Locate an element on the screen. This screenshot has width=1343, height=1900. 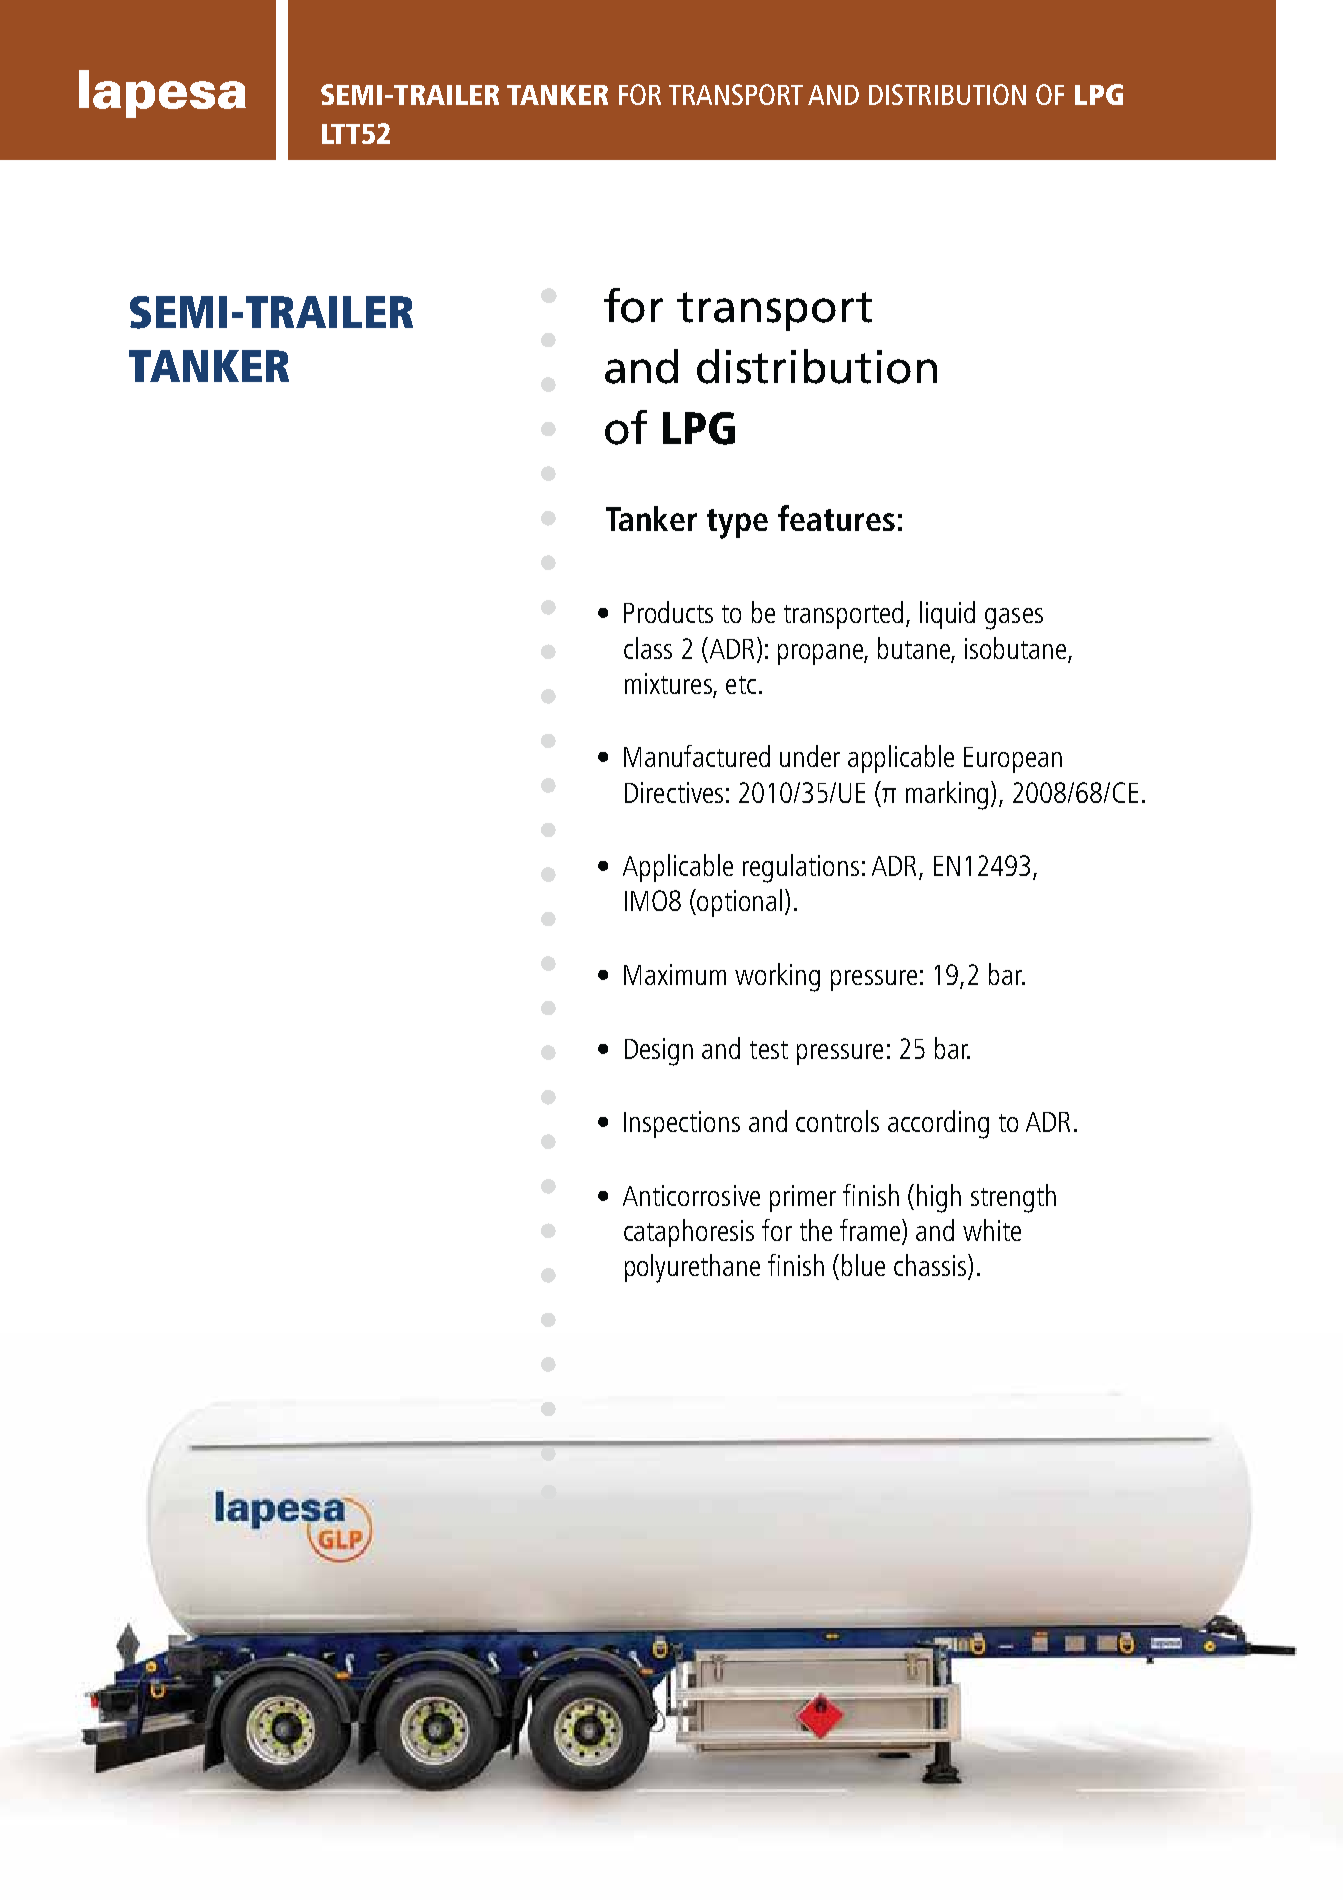
working is located at coordinates (777, 977).
